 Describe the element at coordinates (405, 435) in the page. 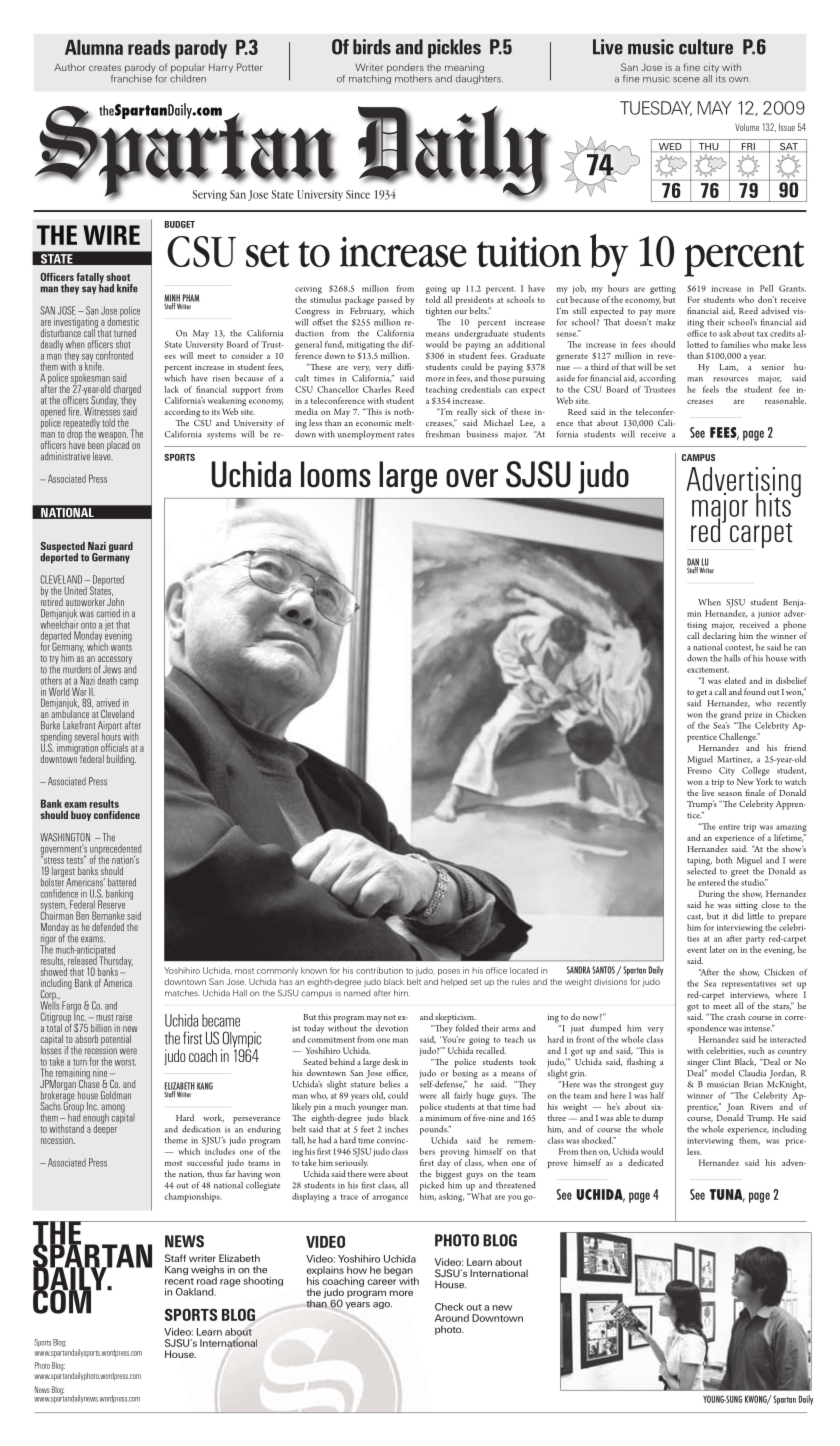

I see `rates` at that location.
